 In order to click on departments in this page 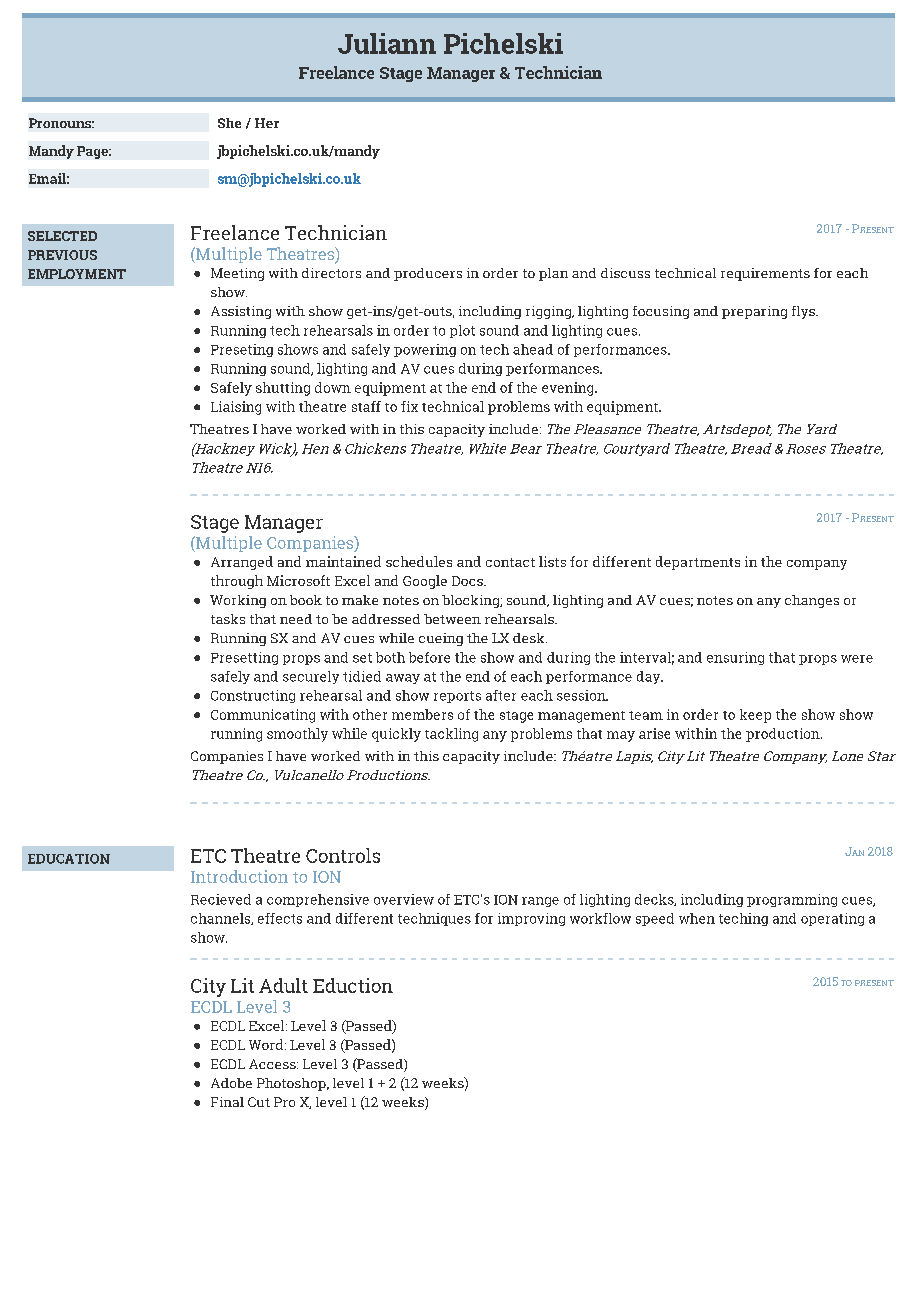, I will do `click(698, 563)`.
